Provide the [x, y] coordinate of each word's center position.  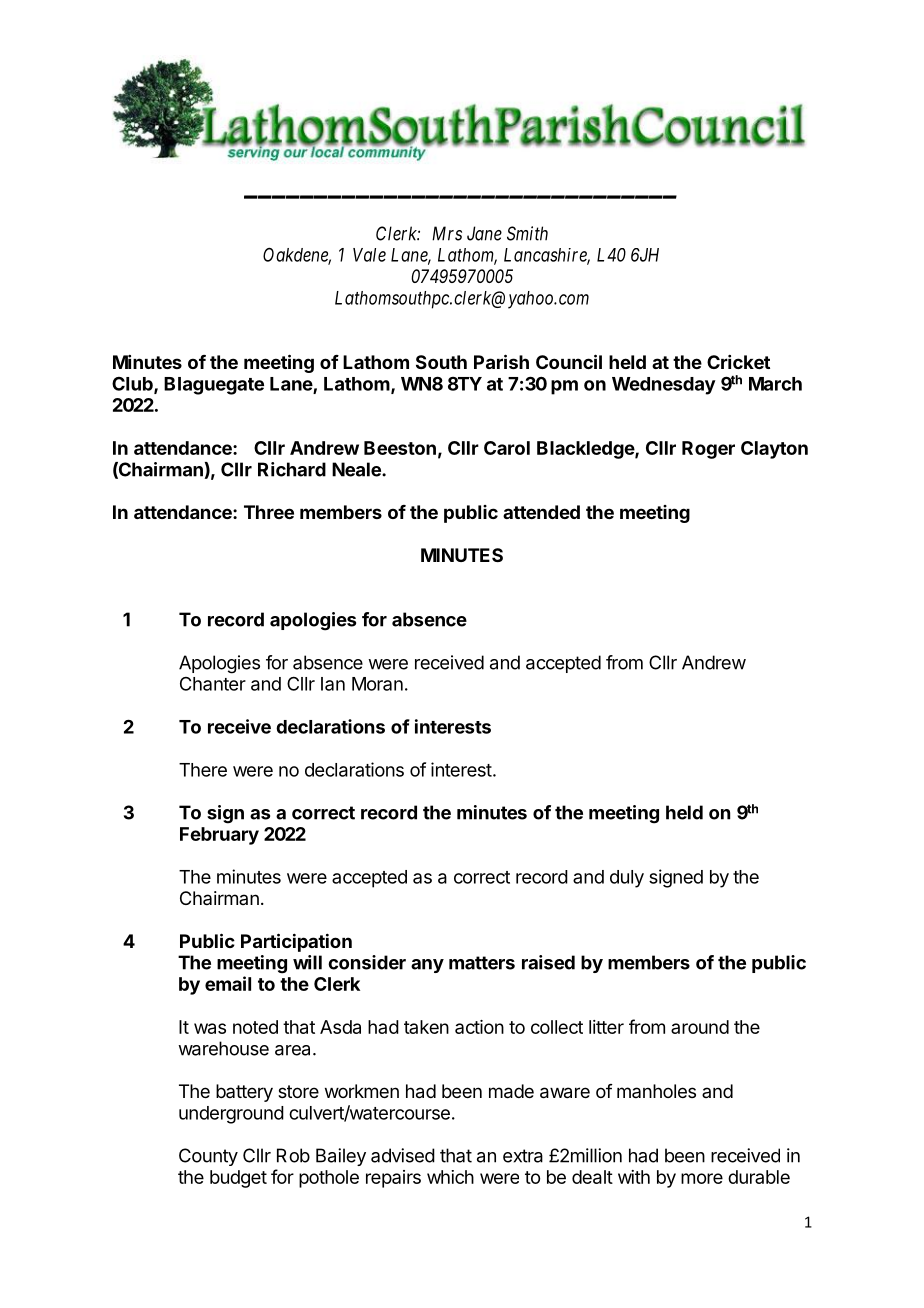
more [702, 1178]
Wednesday [664, 386]
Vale [369, 255]
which [450, 1177]
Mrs [447, 233]
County [208, 1157]
